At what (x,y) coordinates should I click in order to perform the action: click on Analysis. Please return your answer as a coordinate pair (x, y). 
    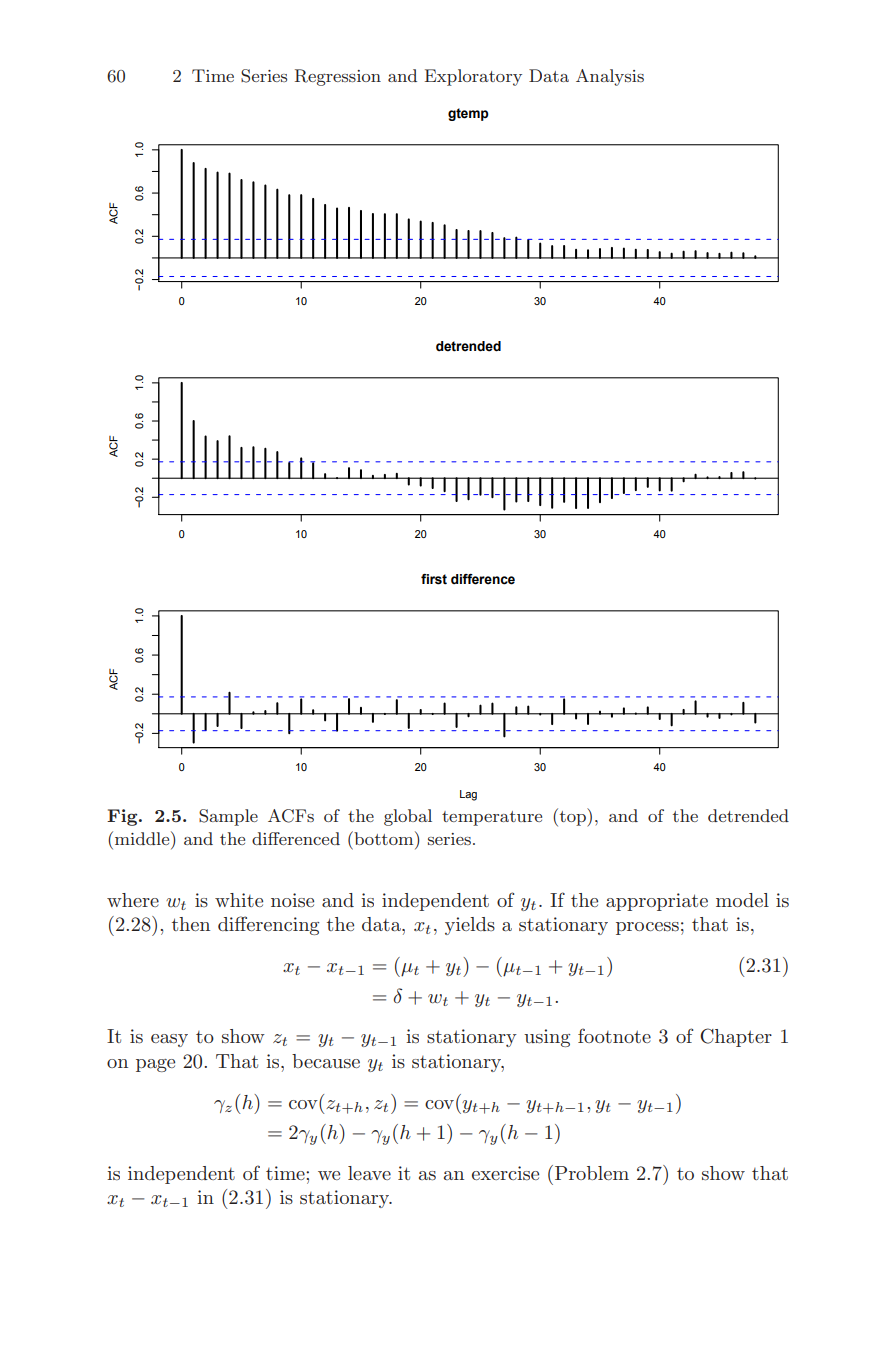
    Looking at the image, I should click on (610, 77).
